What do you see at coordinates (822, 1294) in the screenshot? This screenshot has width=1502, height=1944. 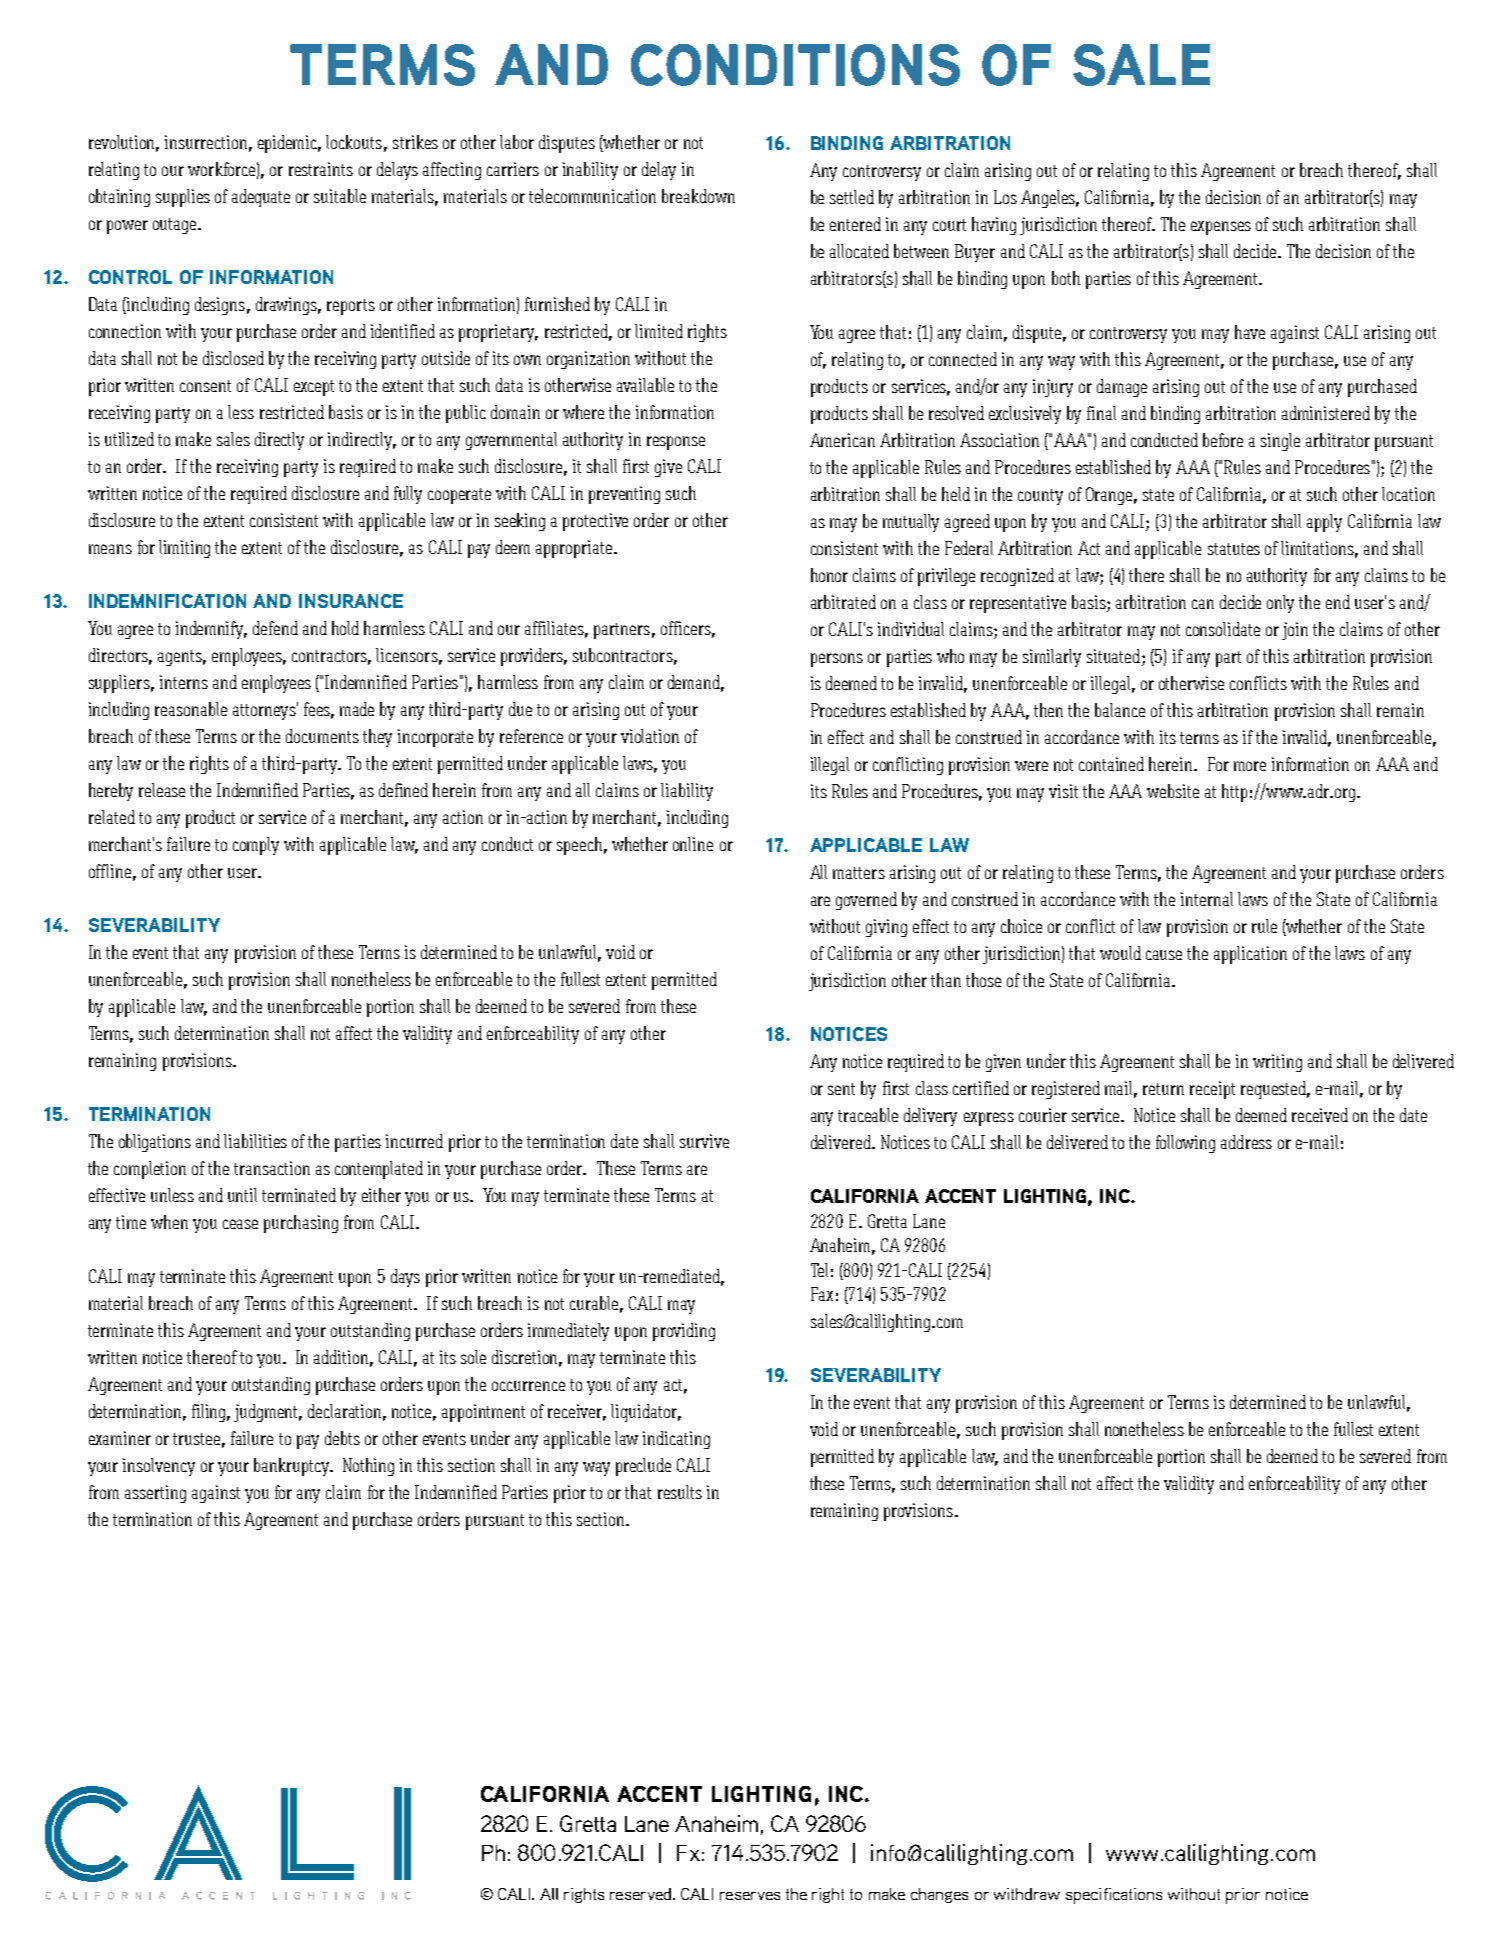 I see `Fax` at bounding box center [822, 1294].
